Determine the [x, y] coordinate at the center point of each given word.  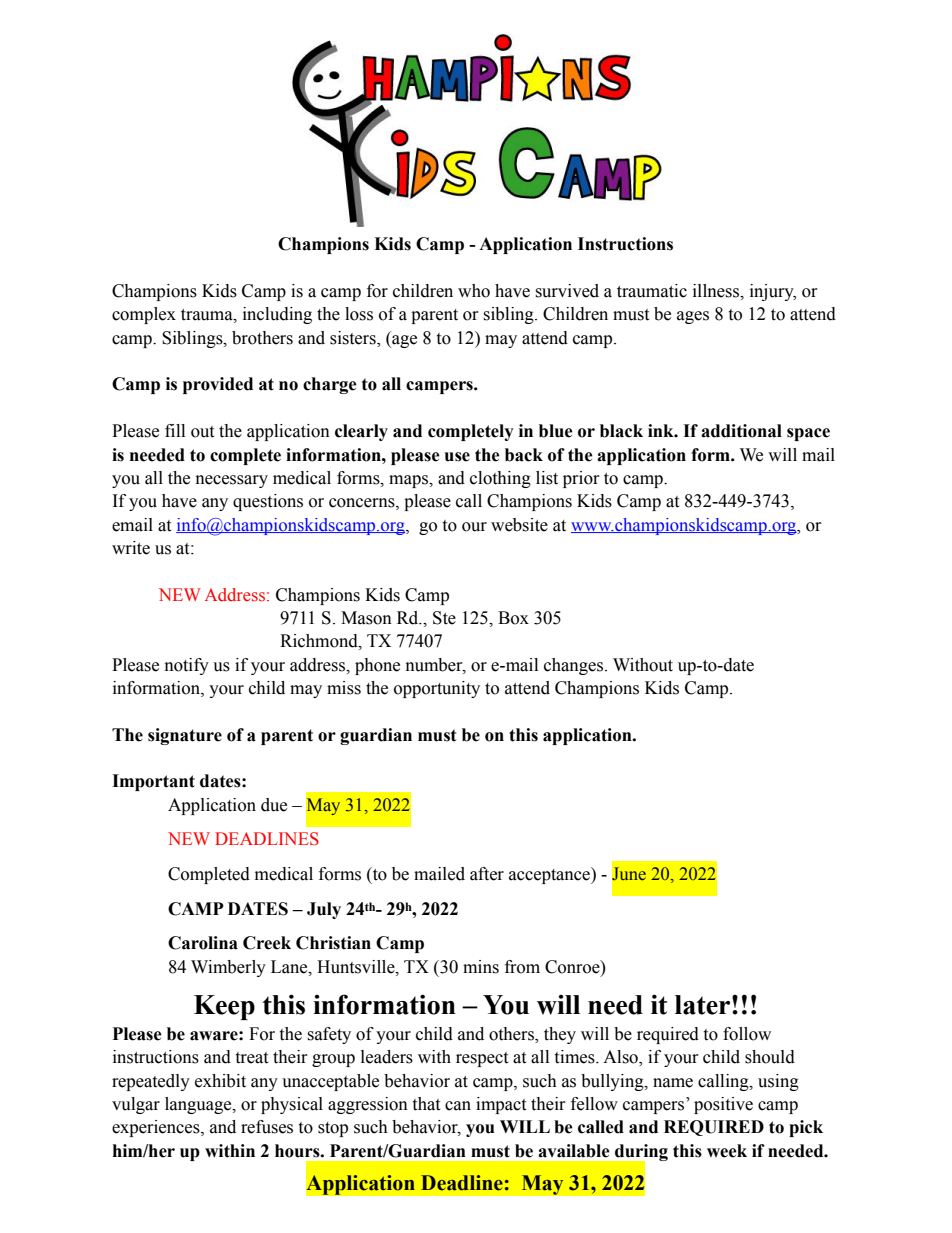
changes [575, 666]
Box [513, 618]
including [277, 315]
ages [693, 317]
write [131, 548]
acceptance [550, 875]
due [274, 805]
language [199, 1105]
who [474, 291]
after [487, 874]
